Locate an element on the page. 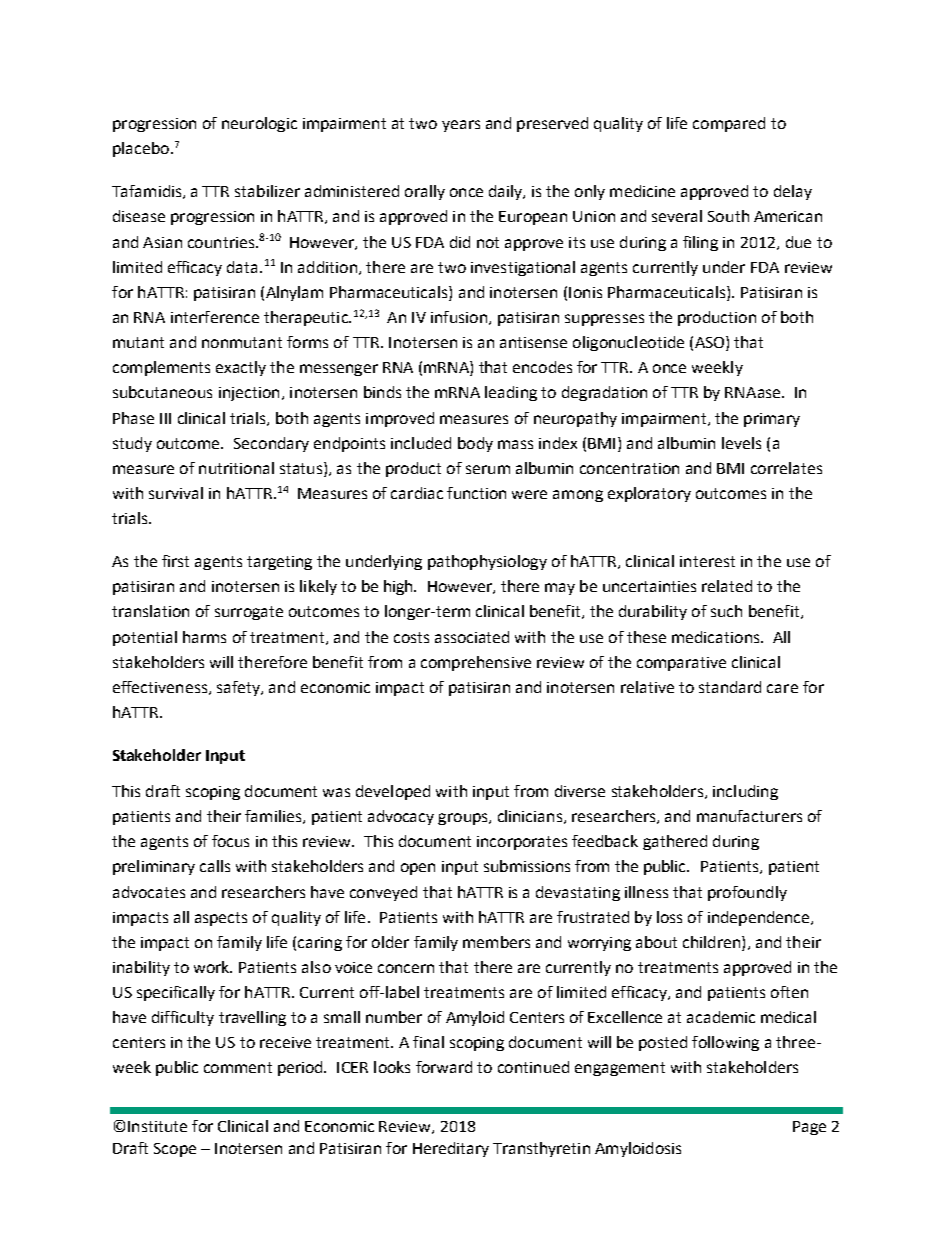 This document has height=1233, width=952. medications is located at coordinates (717, 637).
